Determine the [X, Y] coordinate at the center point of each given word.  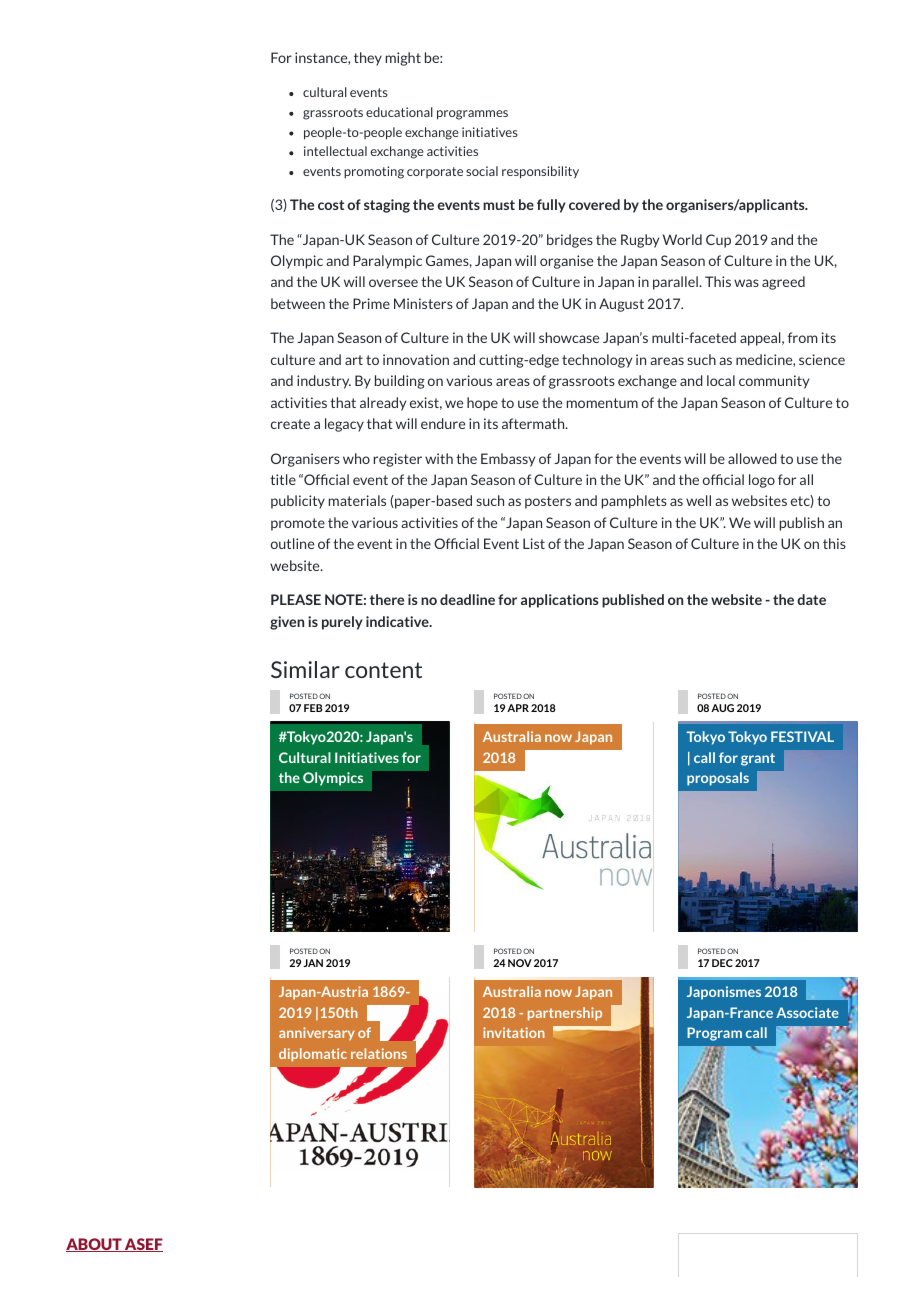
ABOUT [95, 1245]
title [283, 479]
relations [379, 1053]
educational [399, 112]
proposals [718, 779]
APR [518, 708]
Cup [718, 241]
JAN [313, 963]
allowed [752, 458]
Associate [807, 1012]
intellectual [335, 151]
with [439, 458]
